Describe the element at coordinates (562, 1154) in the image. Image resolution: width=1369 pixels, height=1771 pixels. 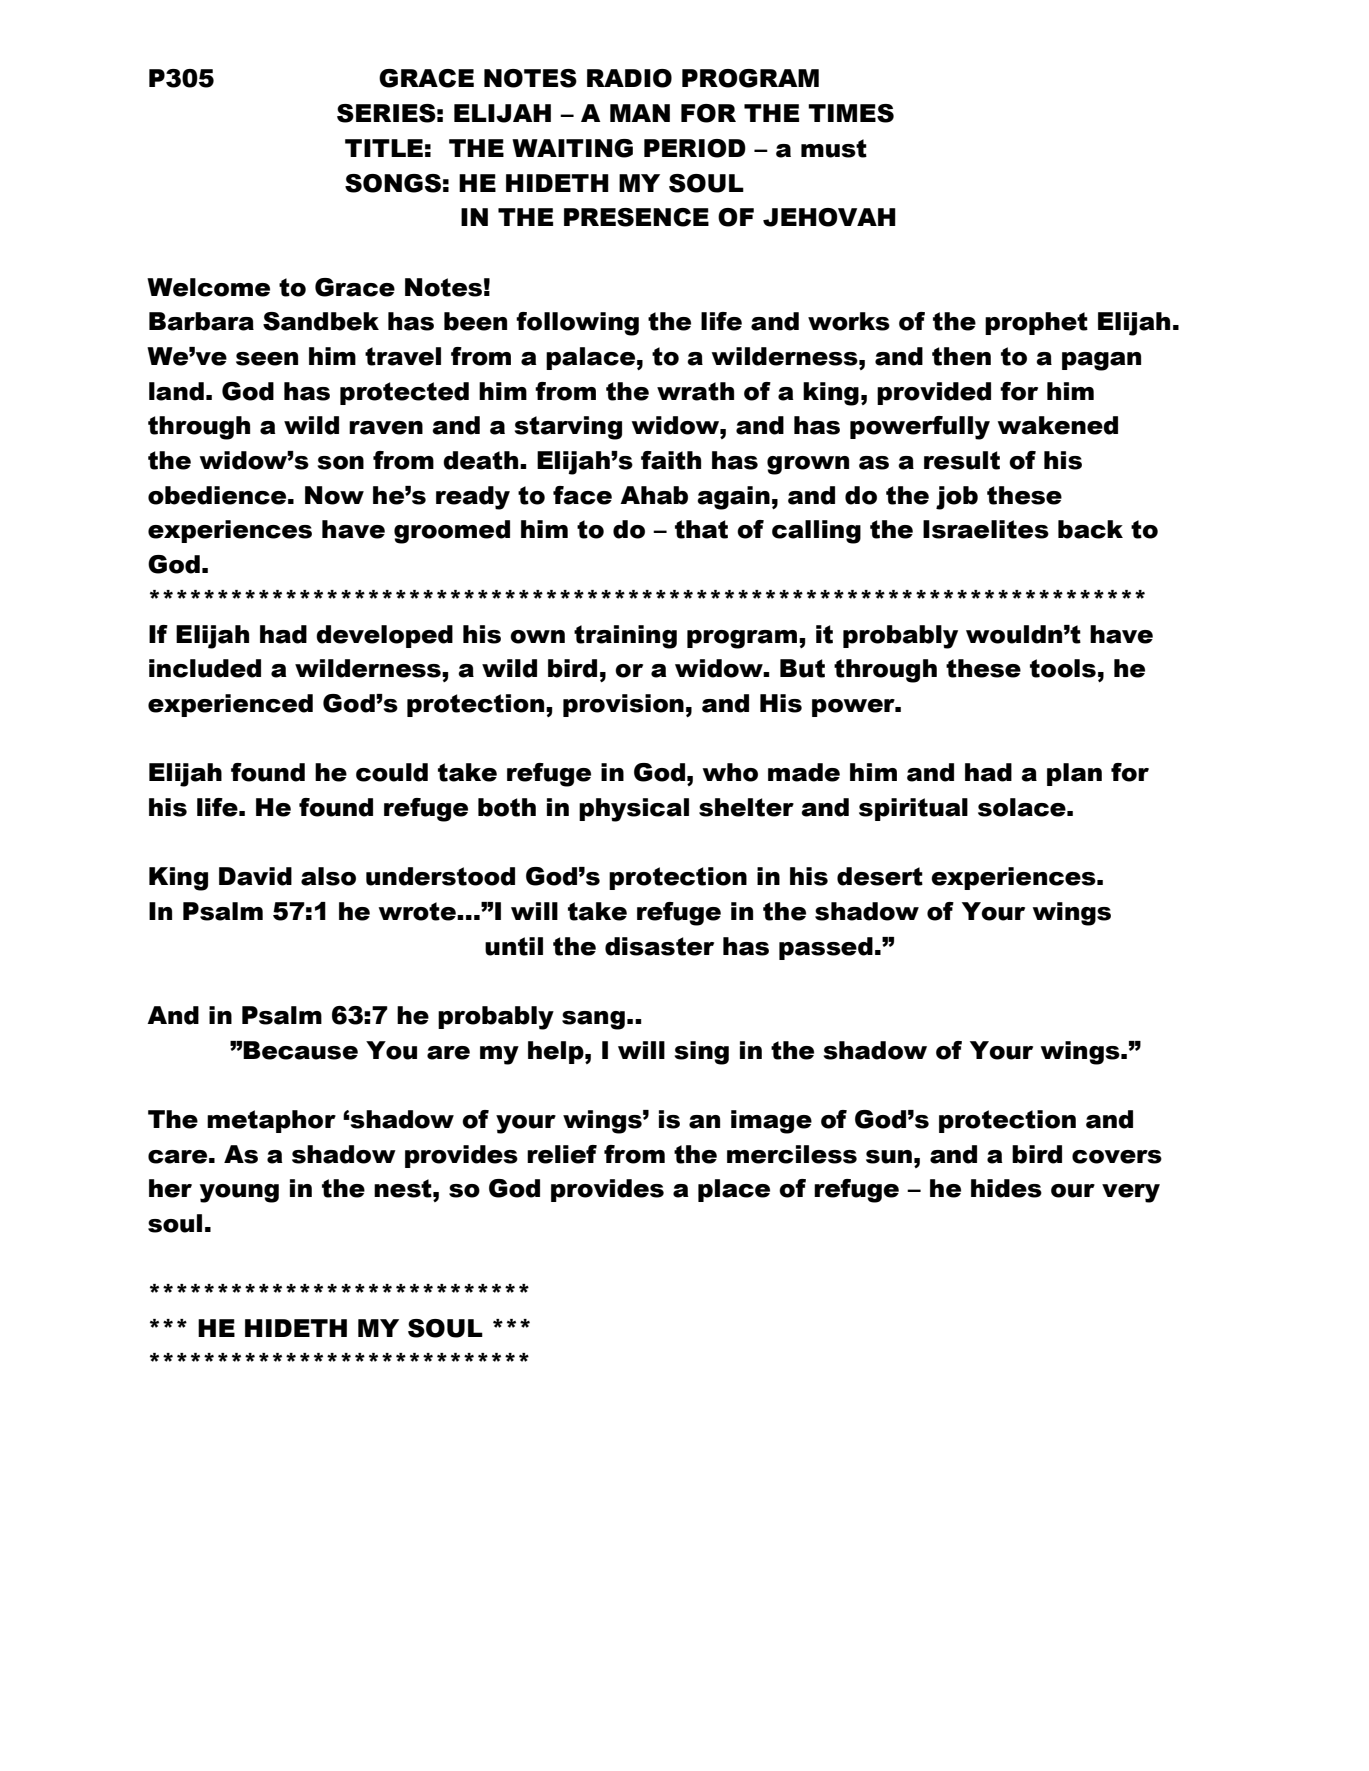
I see `relief` at that location.
